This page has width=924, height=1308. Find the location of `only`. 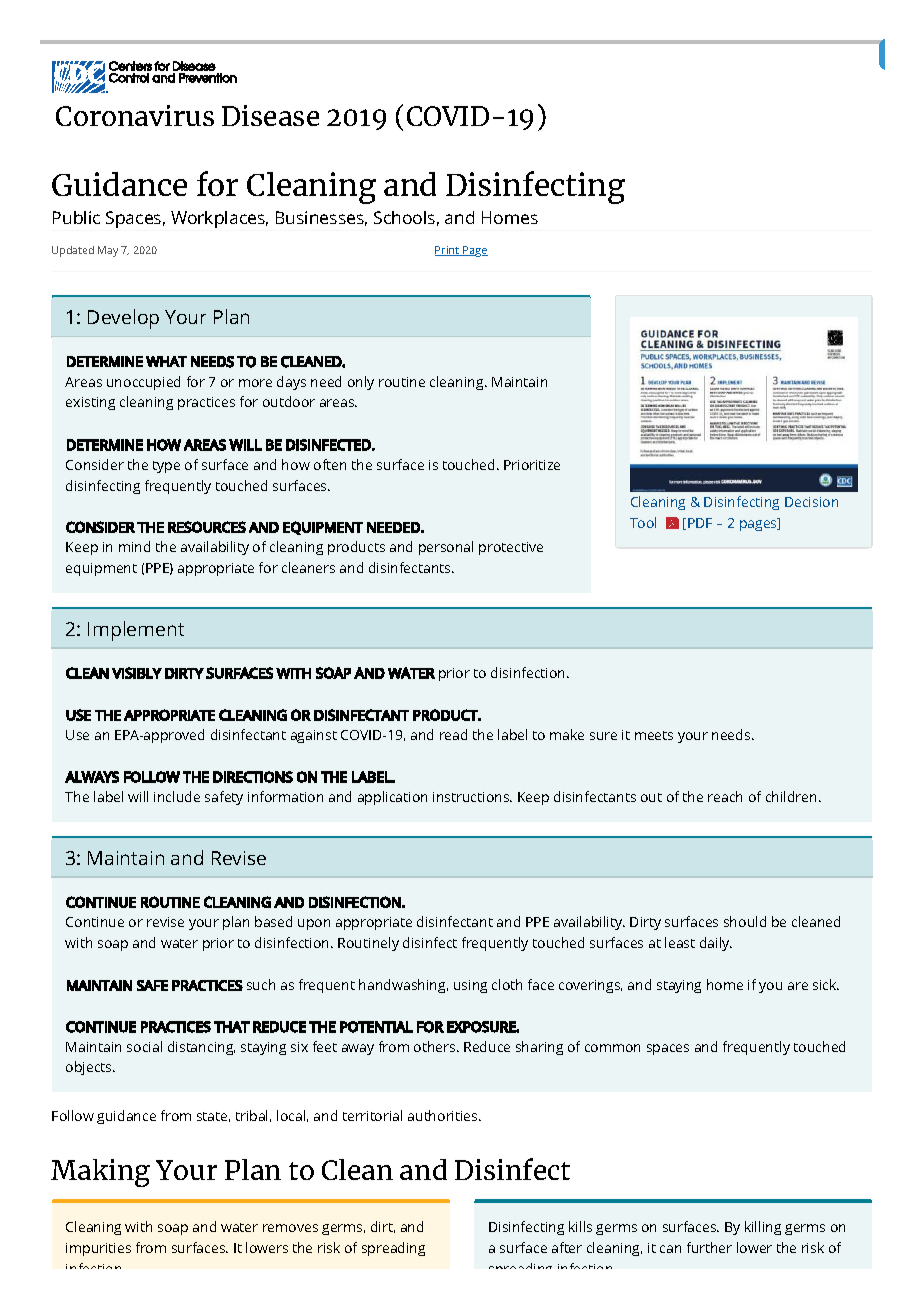

only is located at coordinates (361, 383).
